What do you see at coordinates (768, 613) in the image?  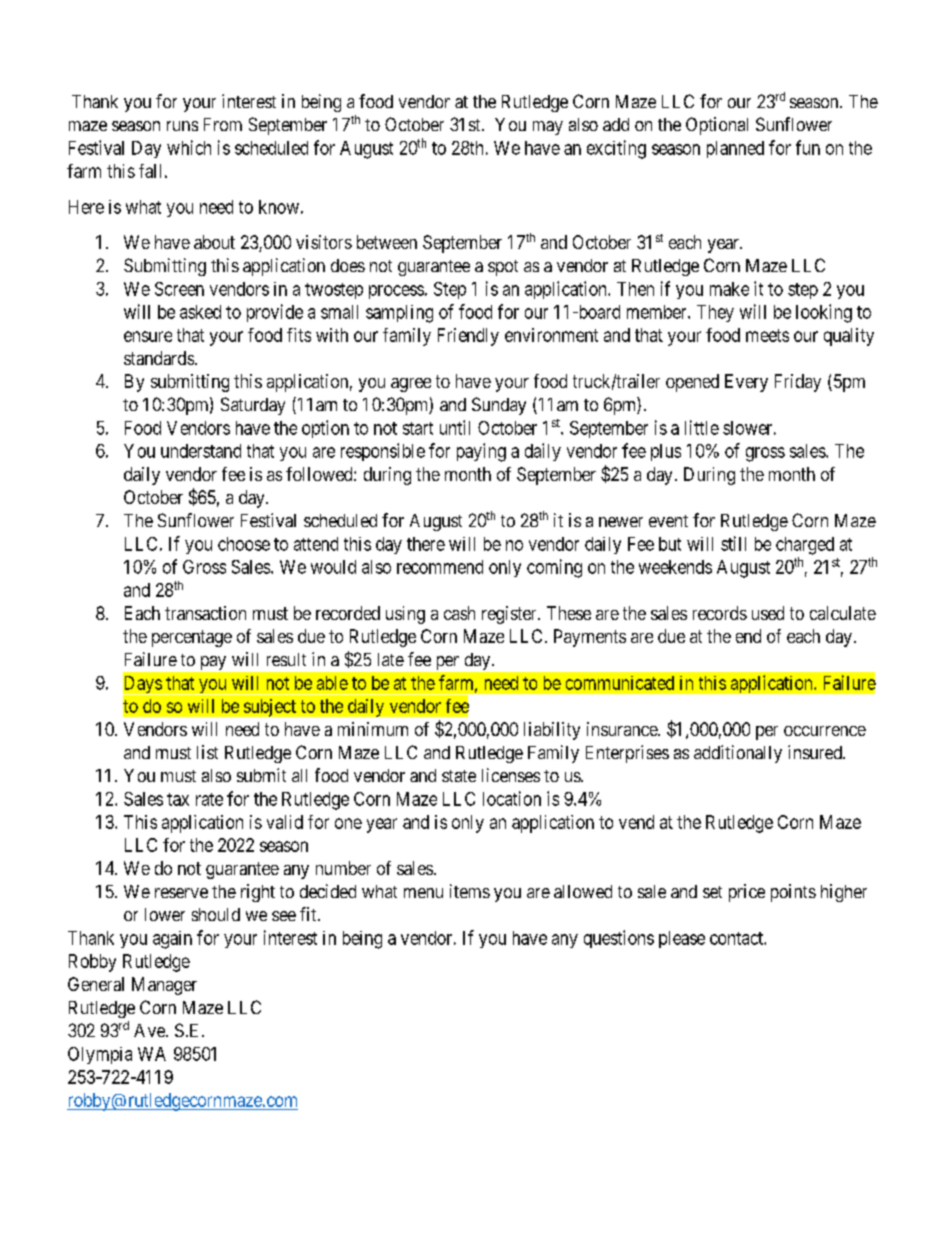 I see `used` at bounding box center [768, 613].
